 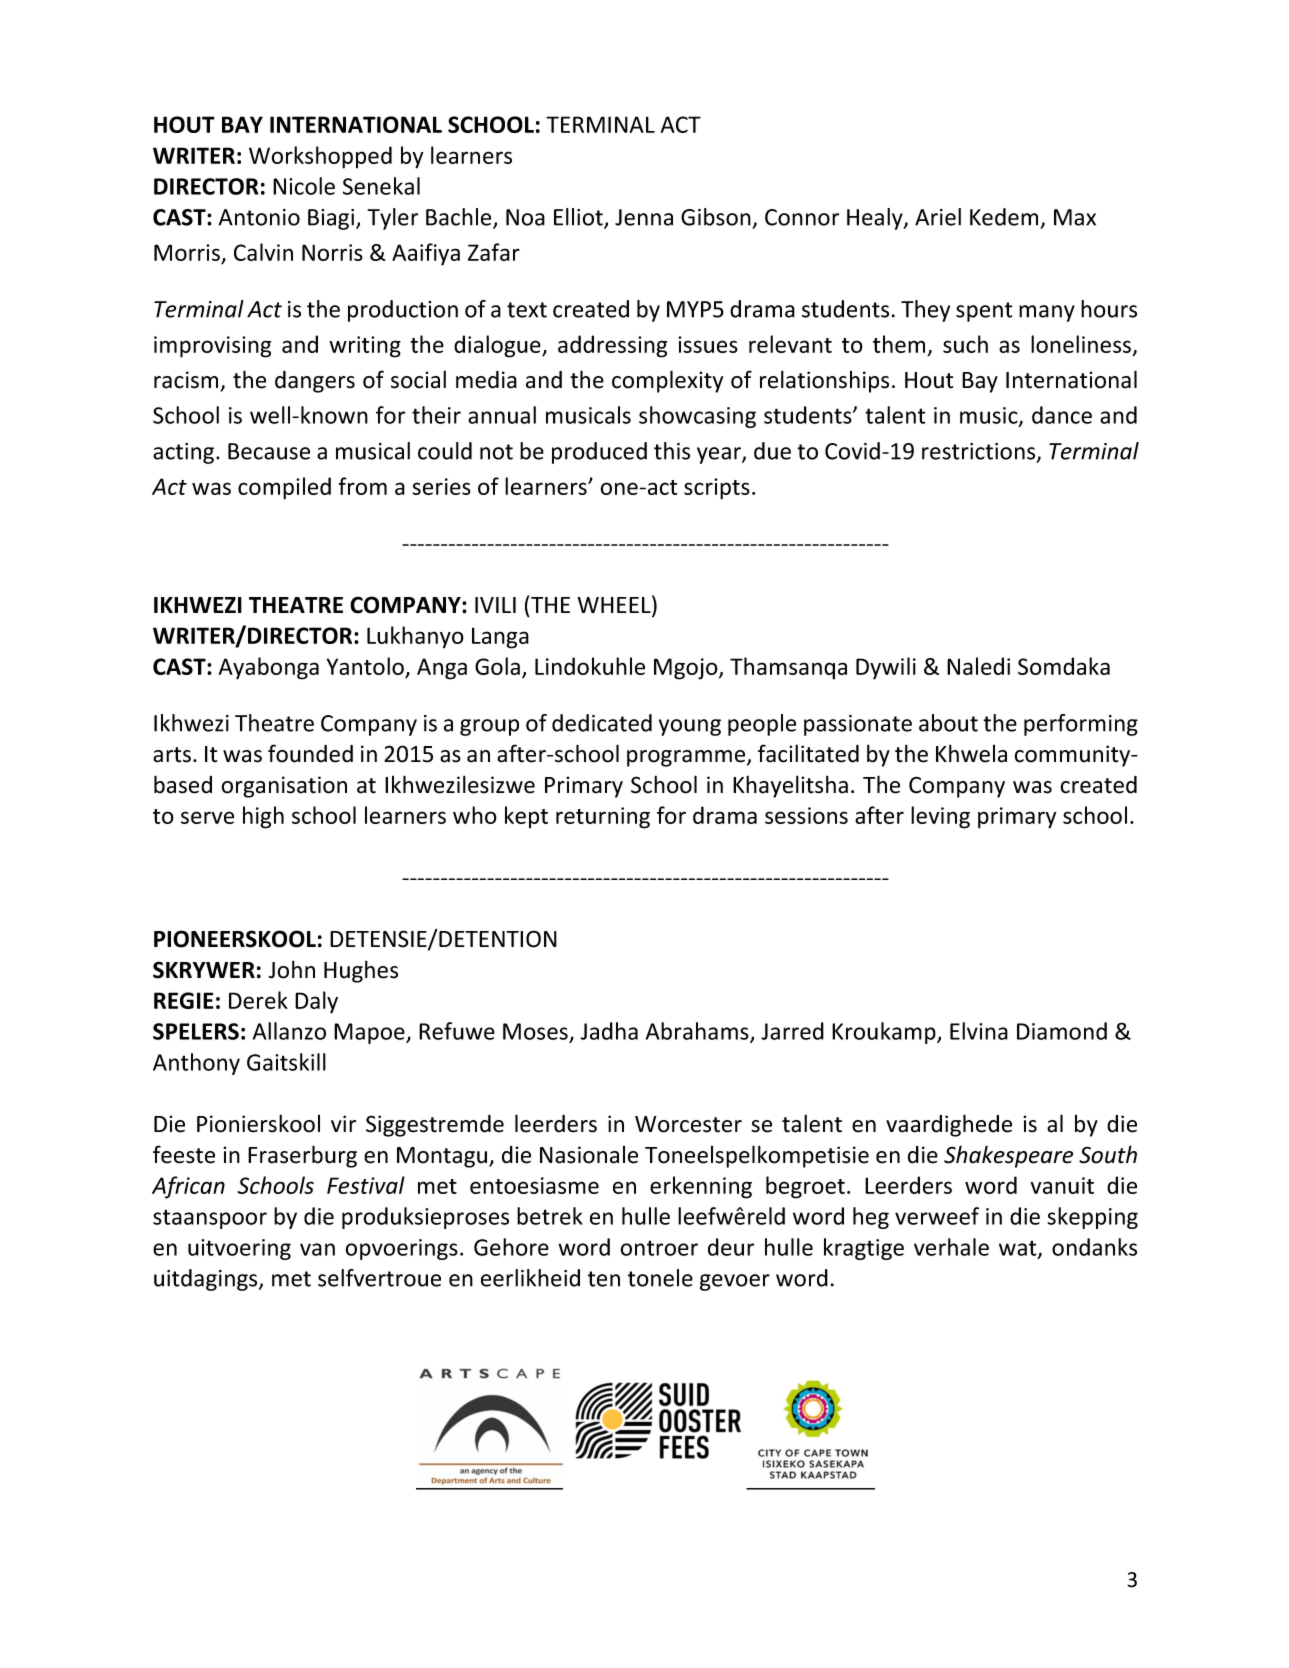 I want to click on this, so click(x=672, y=451).
